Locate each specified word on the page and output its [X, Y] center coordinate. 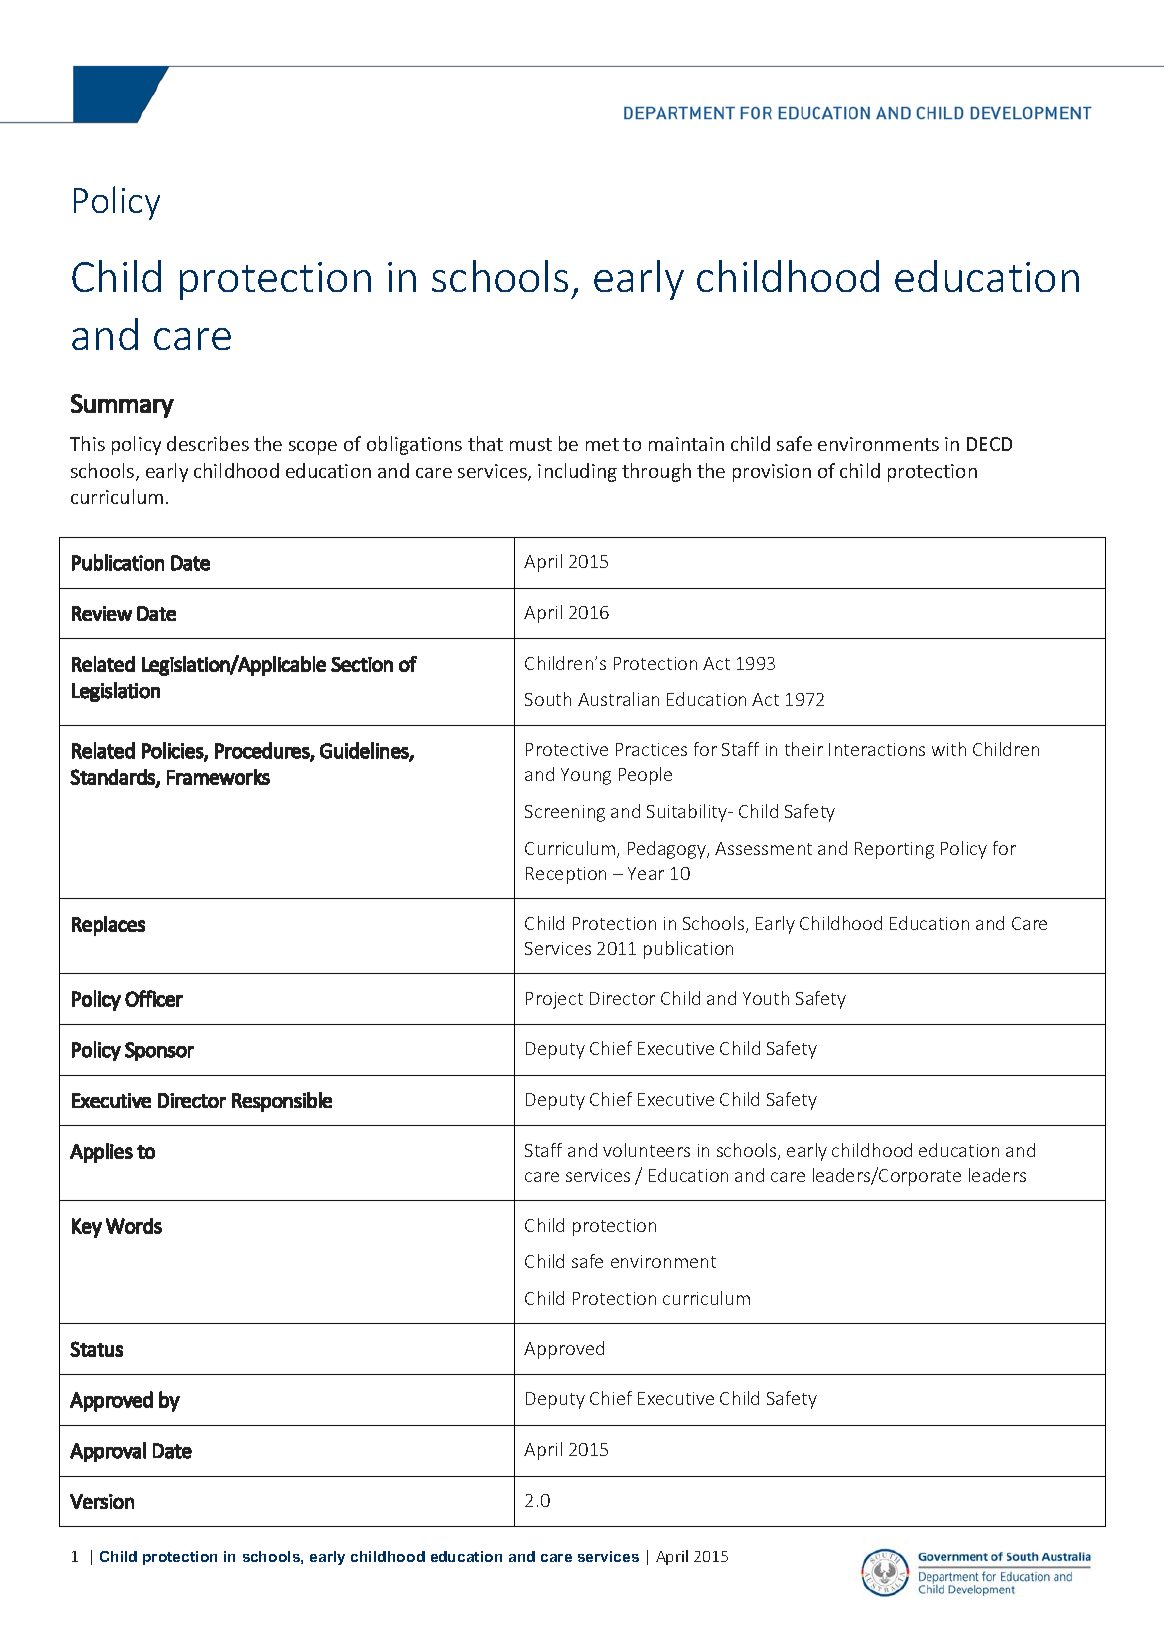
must [531, 444]
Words [134, 1226]
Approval [108, 1452]
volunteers [646, 1150]
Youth [766, 998]
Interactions [877, 749]
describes [208, 443]
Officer [154, 998]
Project [554, 1000]
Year [646, 873]
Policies [173, 751]
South [548, 699]
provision [772, 473]
